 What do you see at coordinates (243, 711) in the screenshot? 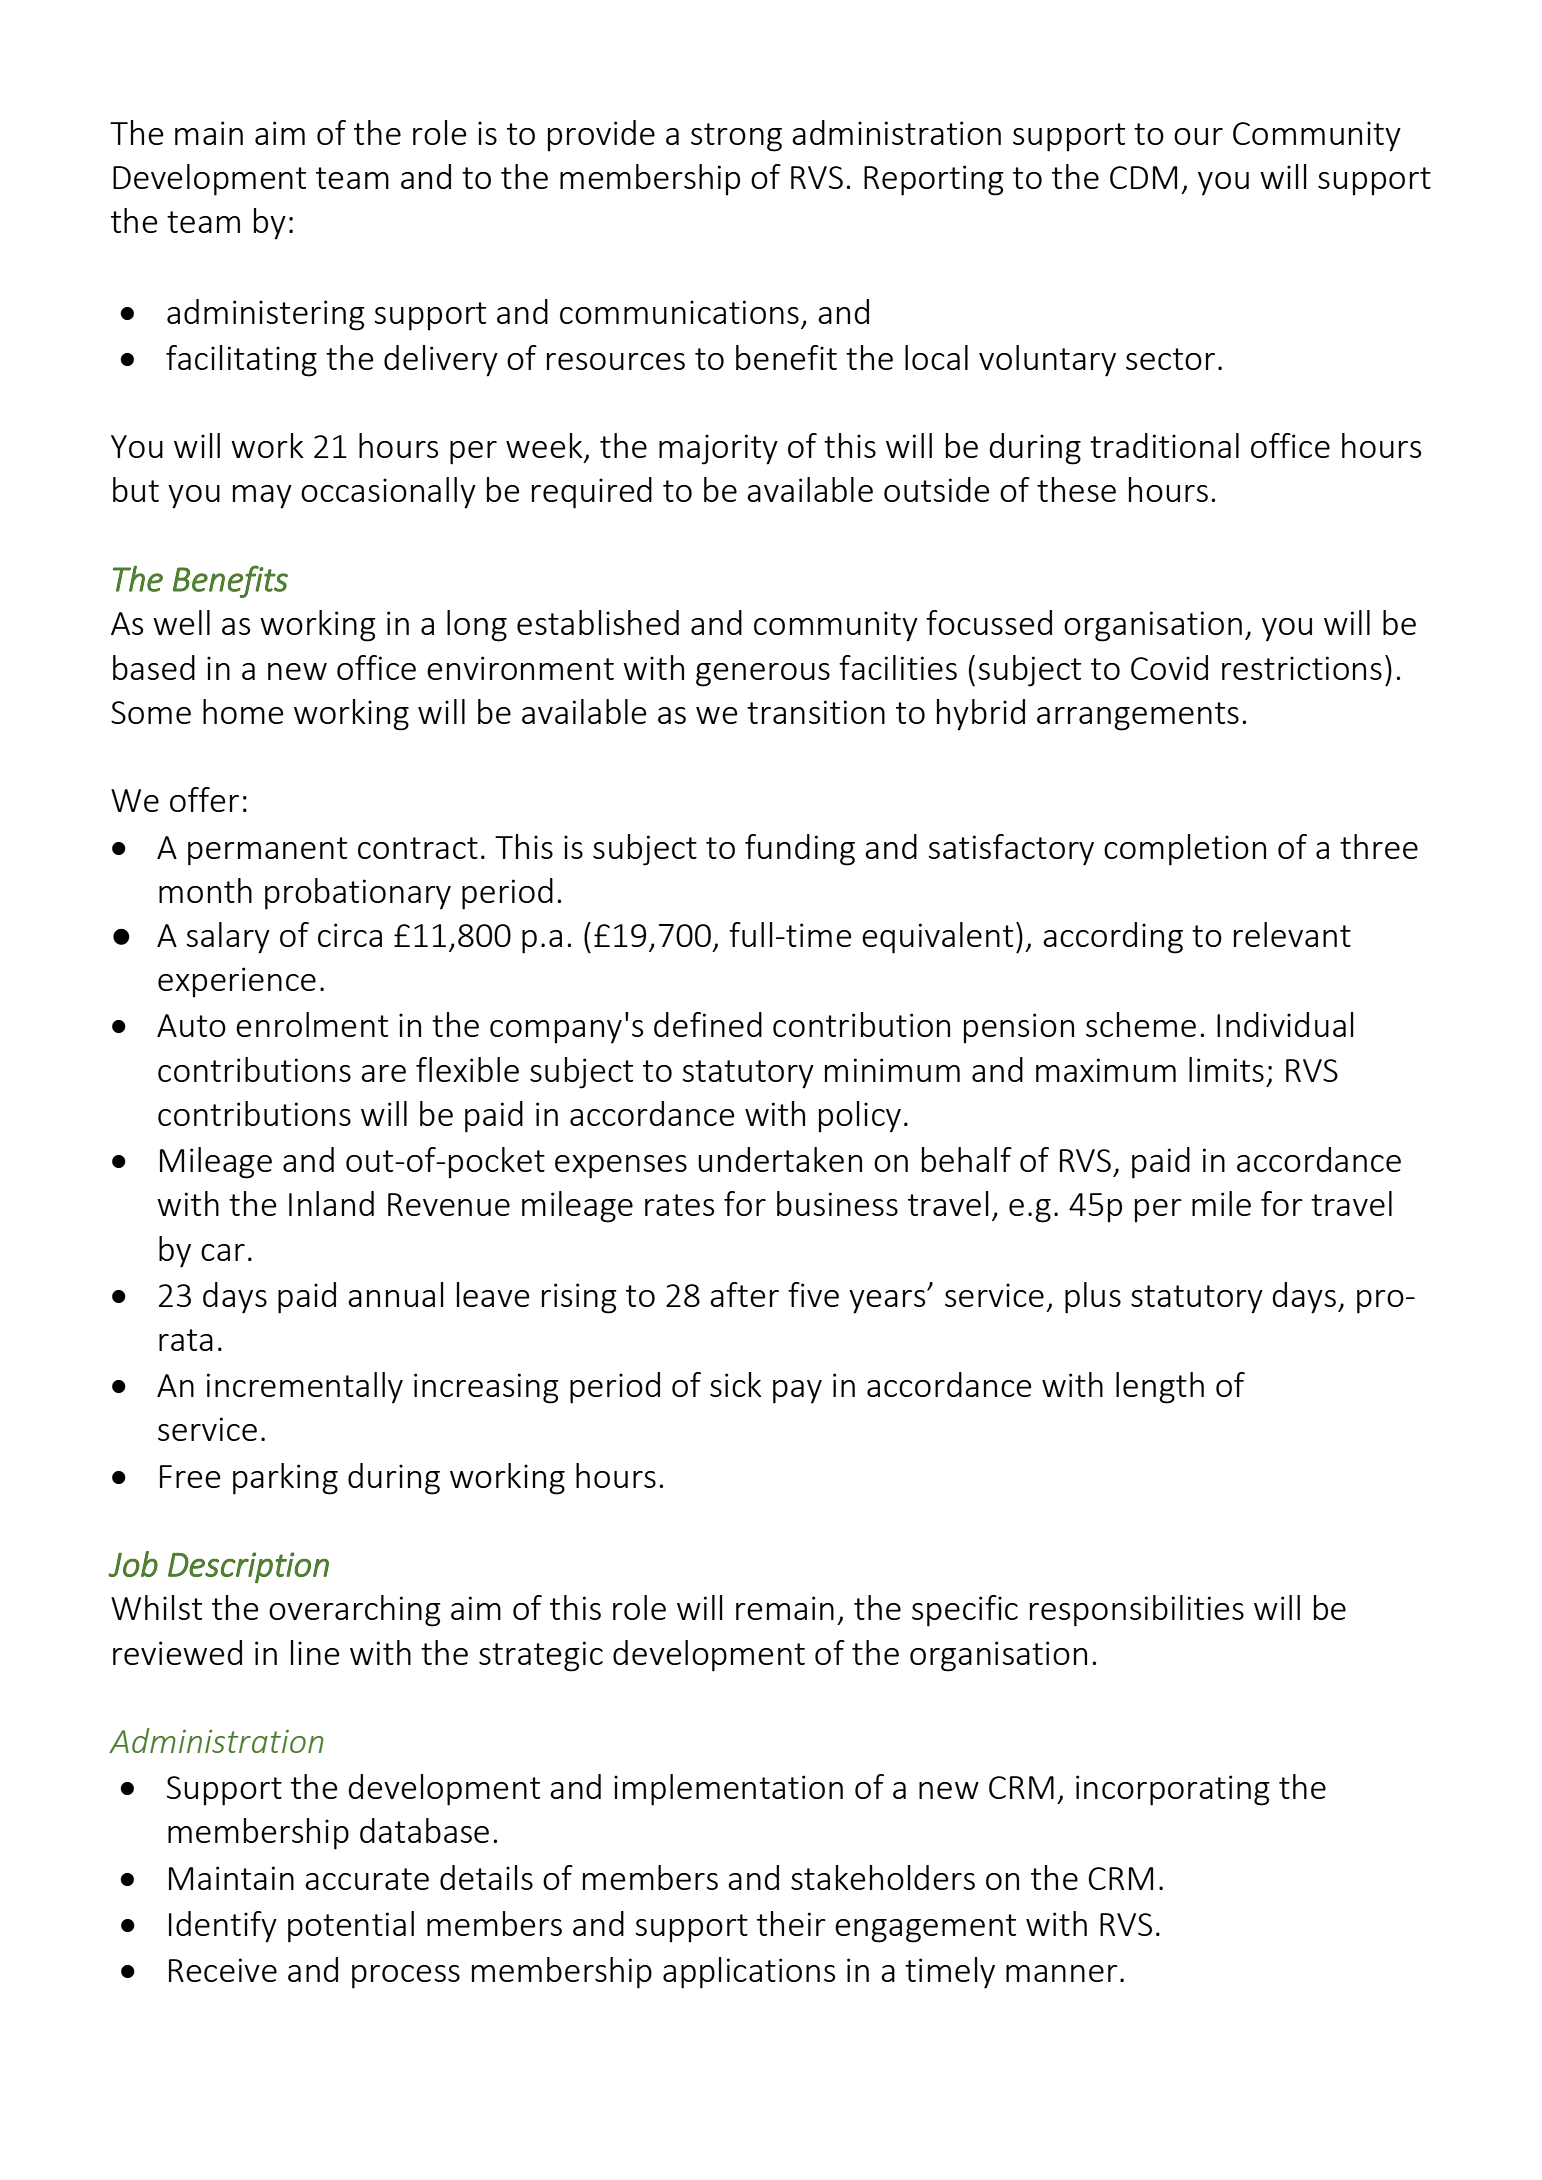
I see `home` at bounding box center [243, 711].
